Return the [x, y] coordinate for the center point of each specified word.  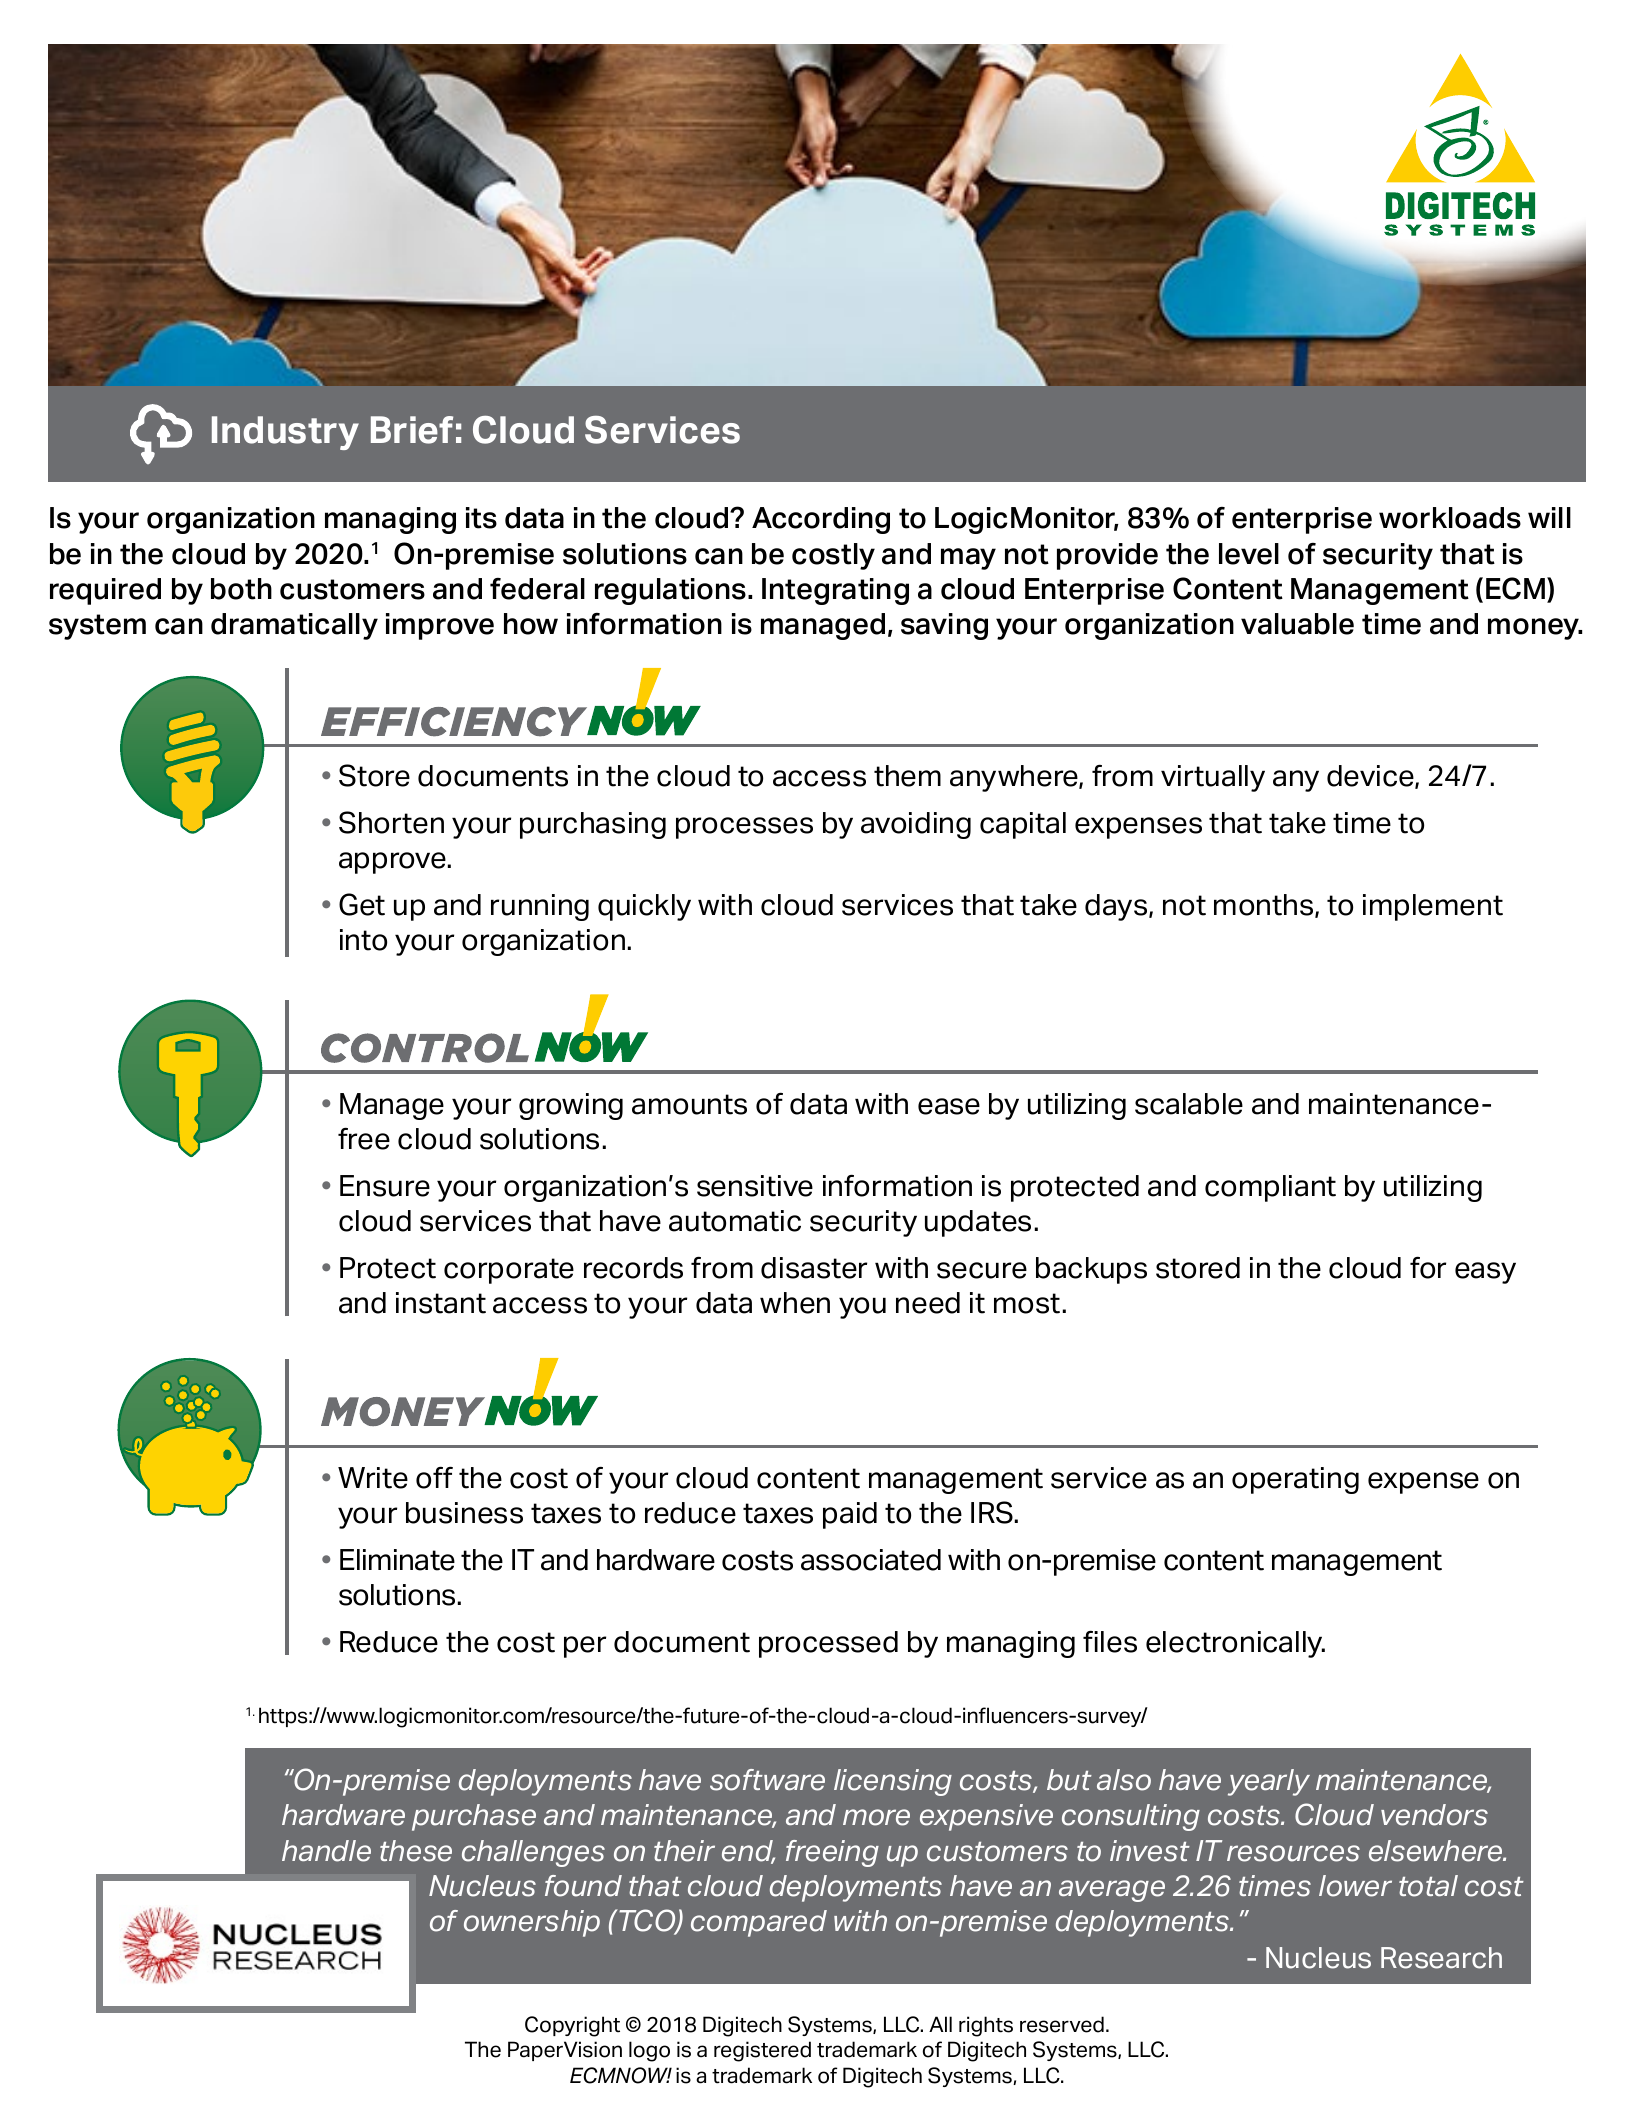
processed [828, 1644]
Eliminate [397, 1560]
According [821, 520]
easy [1485, 1273]
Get [362, 904]
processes [744, 828]
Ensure [385, 1186]
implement [1433, 907]
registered [762, 2051]
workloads [1450, 518]
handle [326, 1851]
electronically [1235, 1644]
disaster [814, 1268]
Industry [285, 433]
